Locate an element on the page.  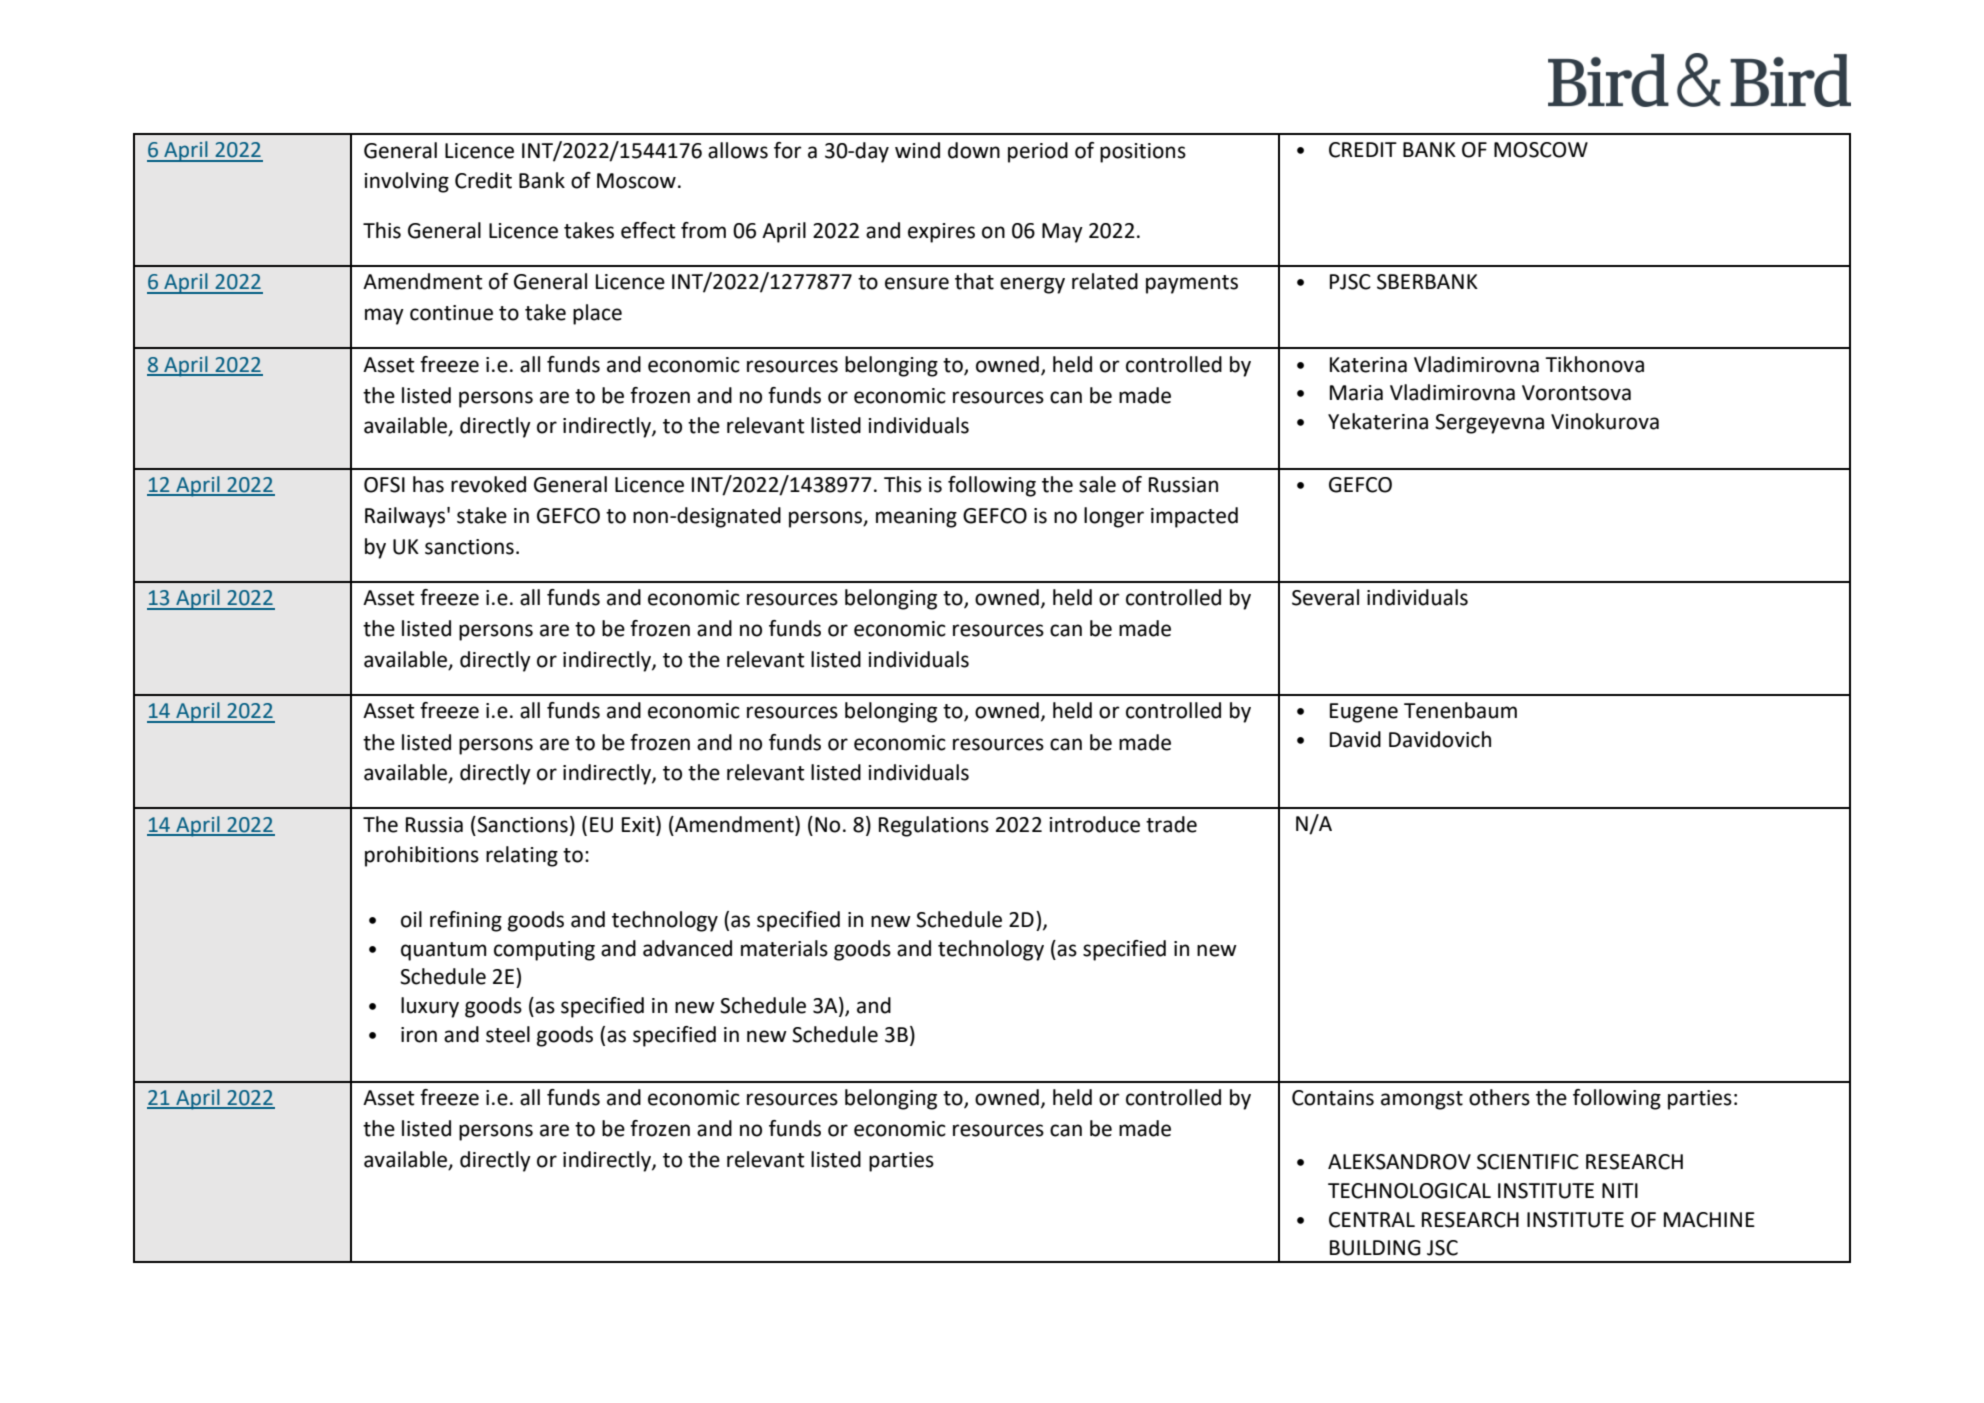
longer is located at coordinates (1114, 517).
